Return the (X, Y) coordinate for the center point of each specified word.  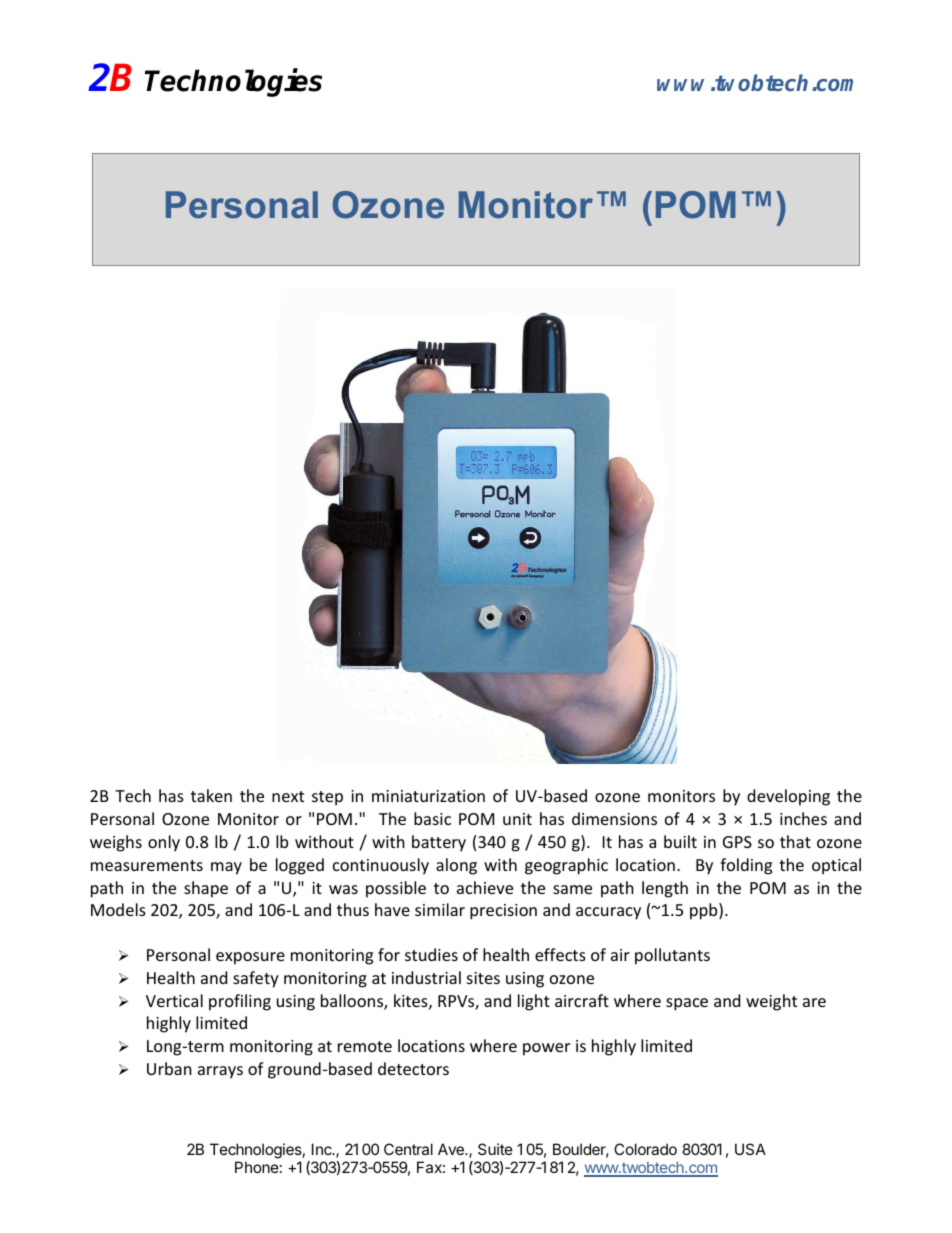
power (546, 1049)
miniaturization (428, 796)
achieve (485, 887)
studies (431, 954)
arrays (220, 1072)
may (226, 868)
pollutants (672, 956)
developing (788, 797)
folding (746, 866)
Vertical (174, 1000)
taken (211, 795)
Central (408, 1149)
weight (771, 1002)
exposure (250, 958)
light (534, 1002)
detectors (413, 1068)
